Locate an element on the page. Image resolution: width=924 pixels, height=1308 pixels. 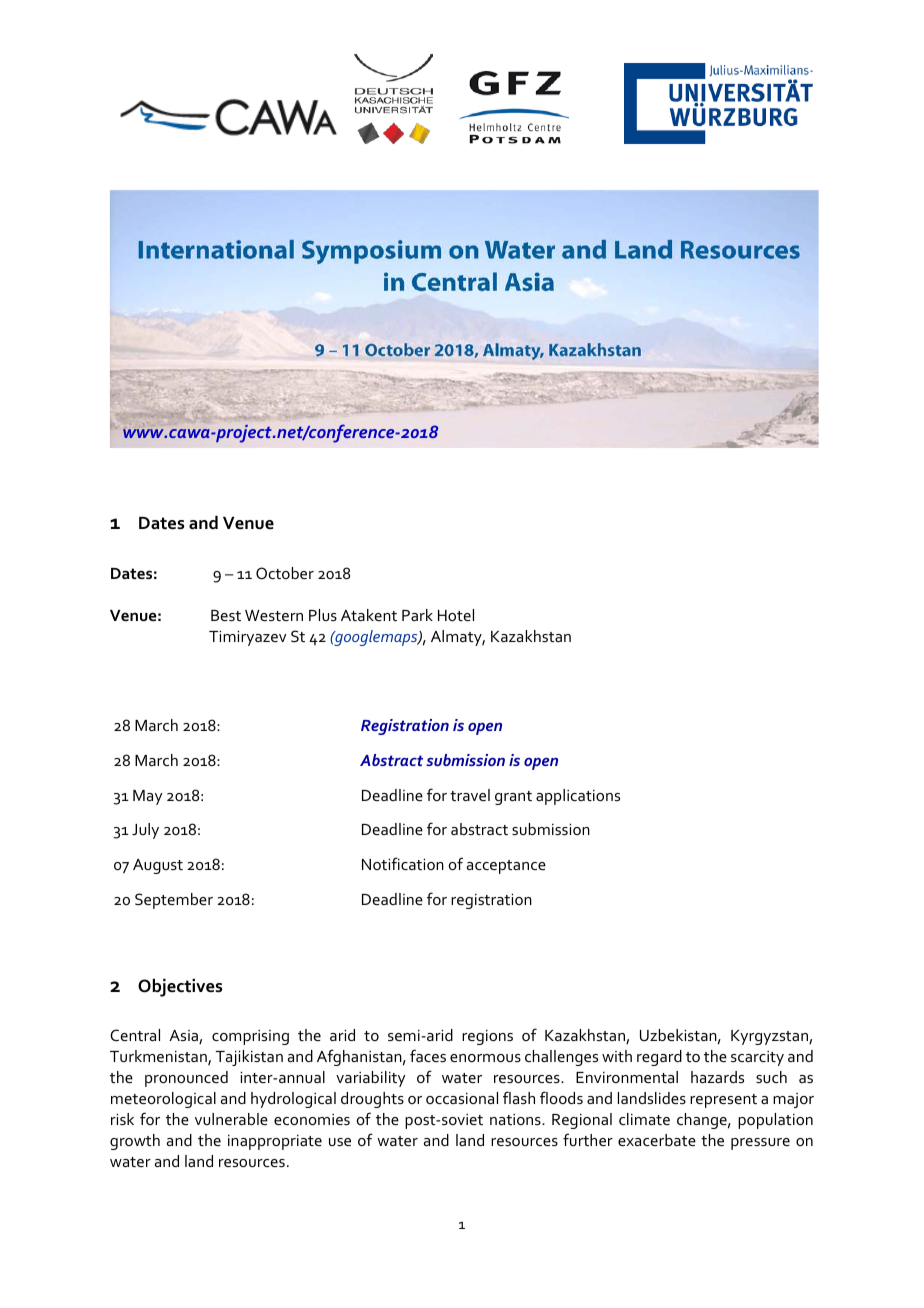
vulnerable is located at coordinates (231, 1119).
